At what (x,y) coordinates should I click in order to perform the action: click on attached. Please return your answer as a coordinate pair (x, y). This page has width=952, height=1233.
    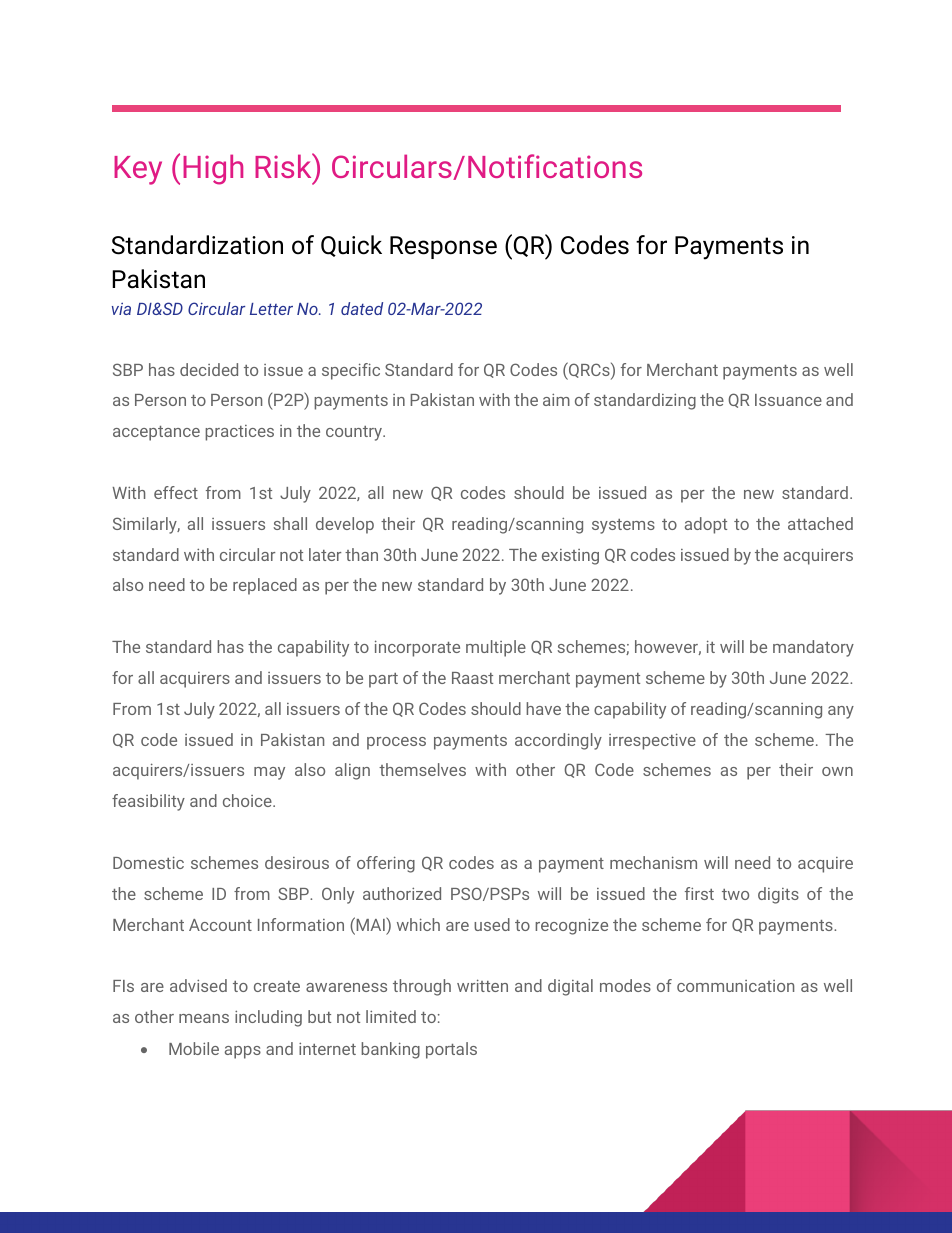
    Looking at the image, I should click on (820, 523).
